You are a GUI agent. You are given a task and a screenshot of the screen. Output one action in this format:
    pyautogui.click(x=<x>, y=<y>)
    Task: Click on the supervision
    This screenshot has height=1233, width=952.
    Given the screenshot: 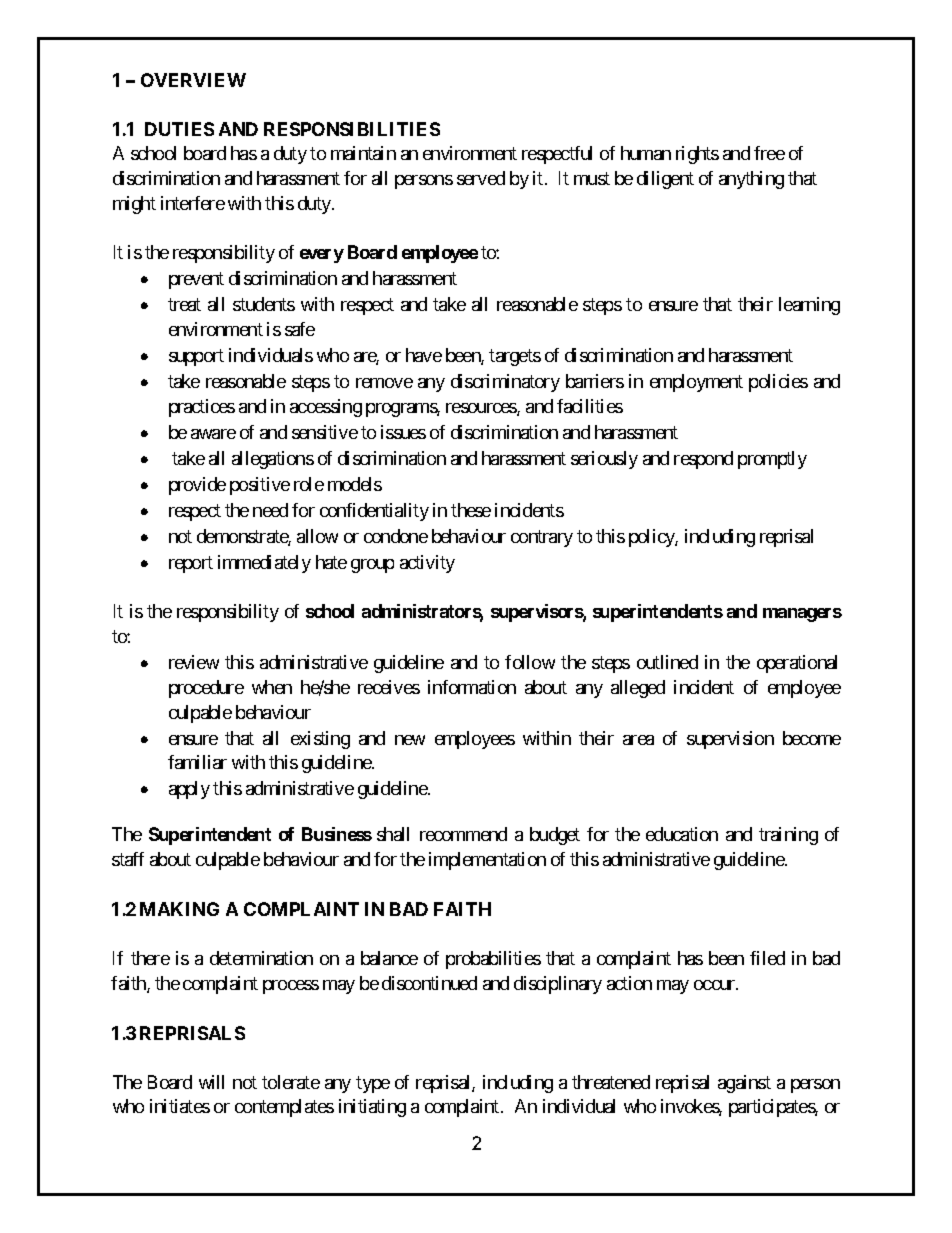 What is the action you would take?
    pyautogui.click(x=730, y=740)
